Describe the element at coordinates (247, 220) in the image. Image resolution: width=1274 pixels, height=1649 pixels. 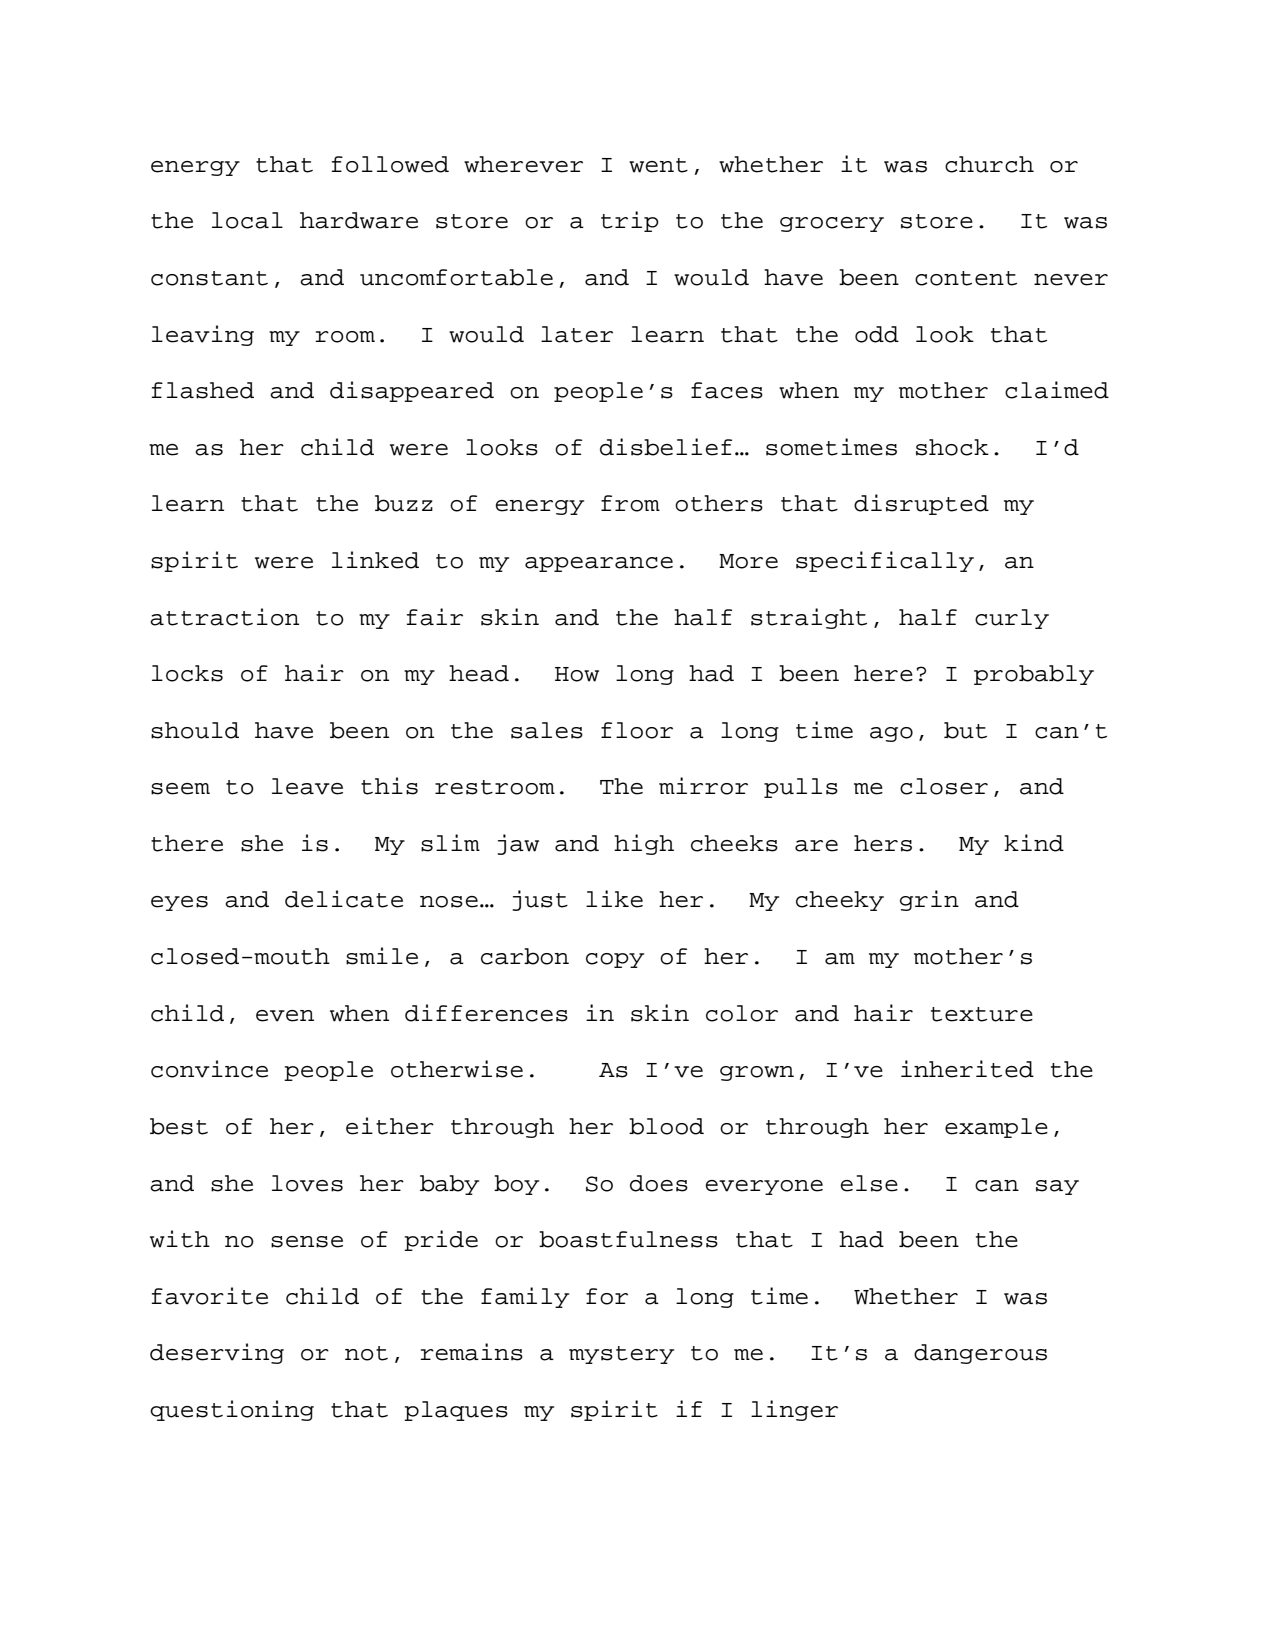
I see `local` at that location.
